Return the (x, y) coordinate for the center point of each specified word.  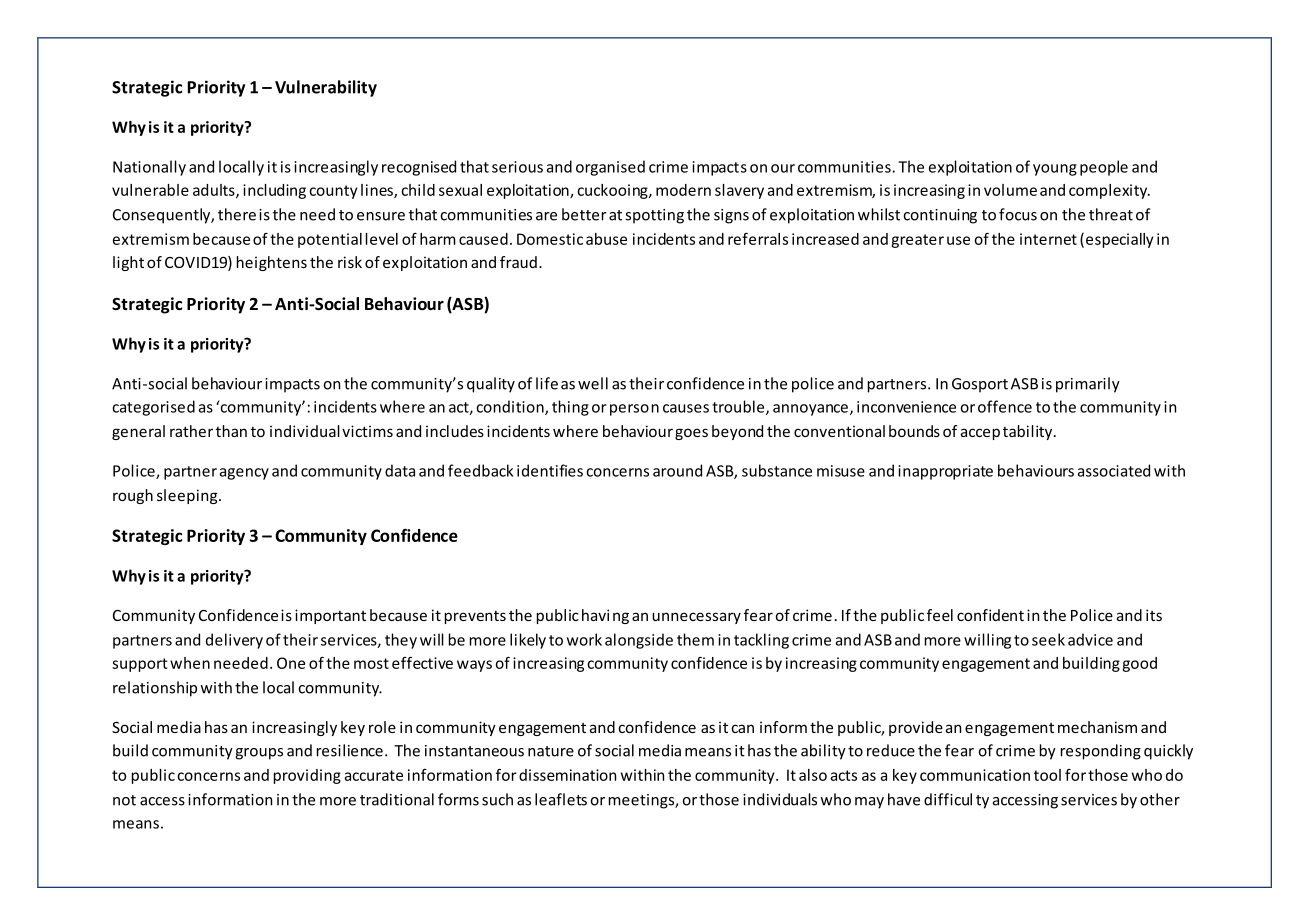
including (274, 191)
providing (307, 776)
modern (683, 190)
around (677, 470)
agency (244, 474)
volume (1010, 190)
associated (1114, 470)
